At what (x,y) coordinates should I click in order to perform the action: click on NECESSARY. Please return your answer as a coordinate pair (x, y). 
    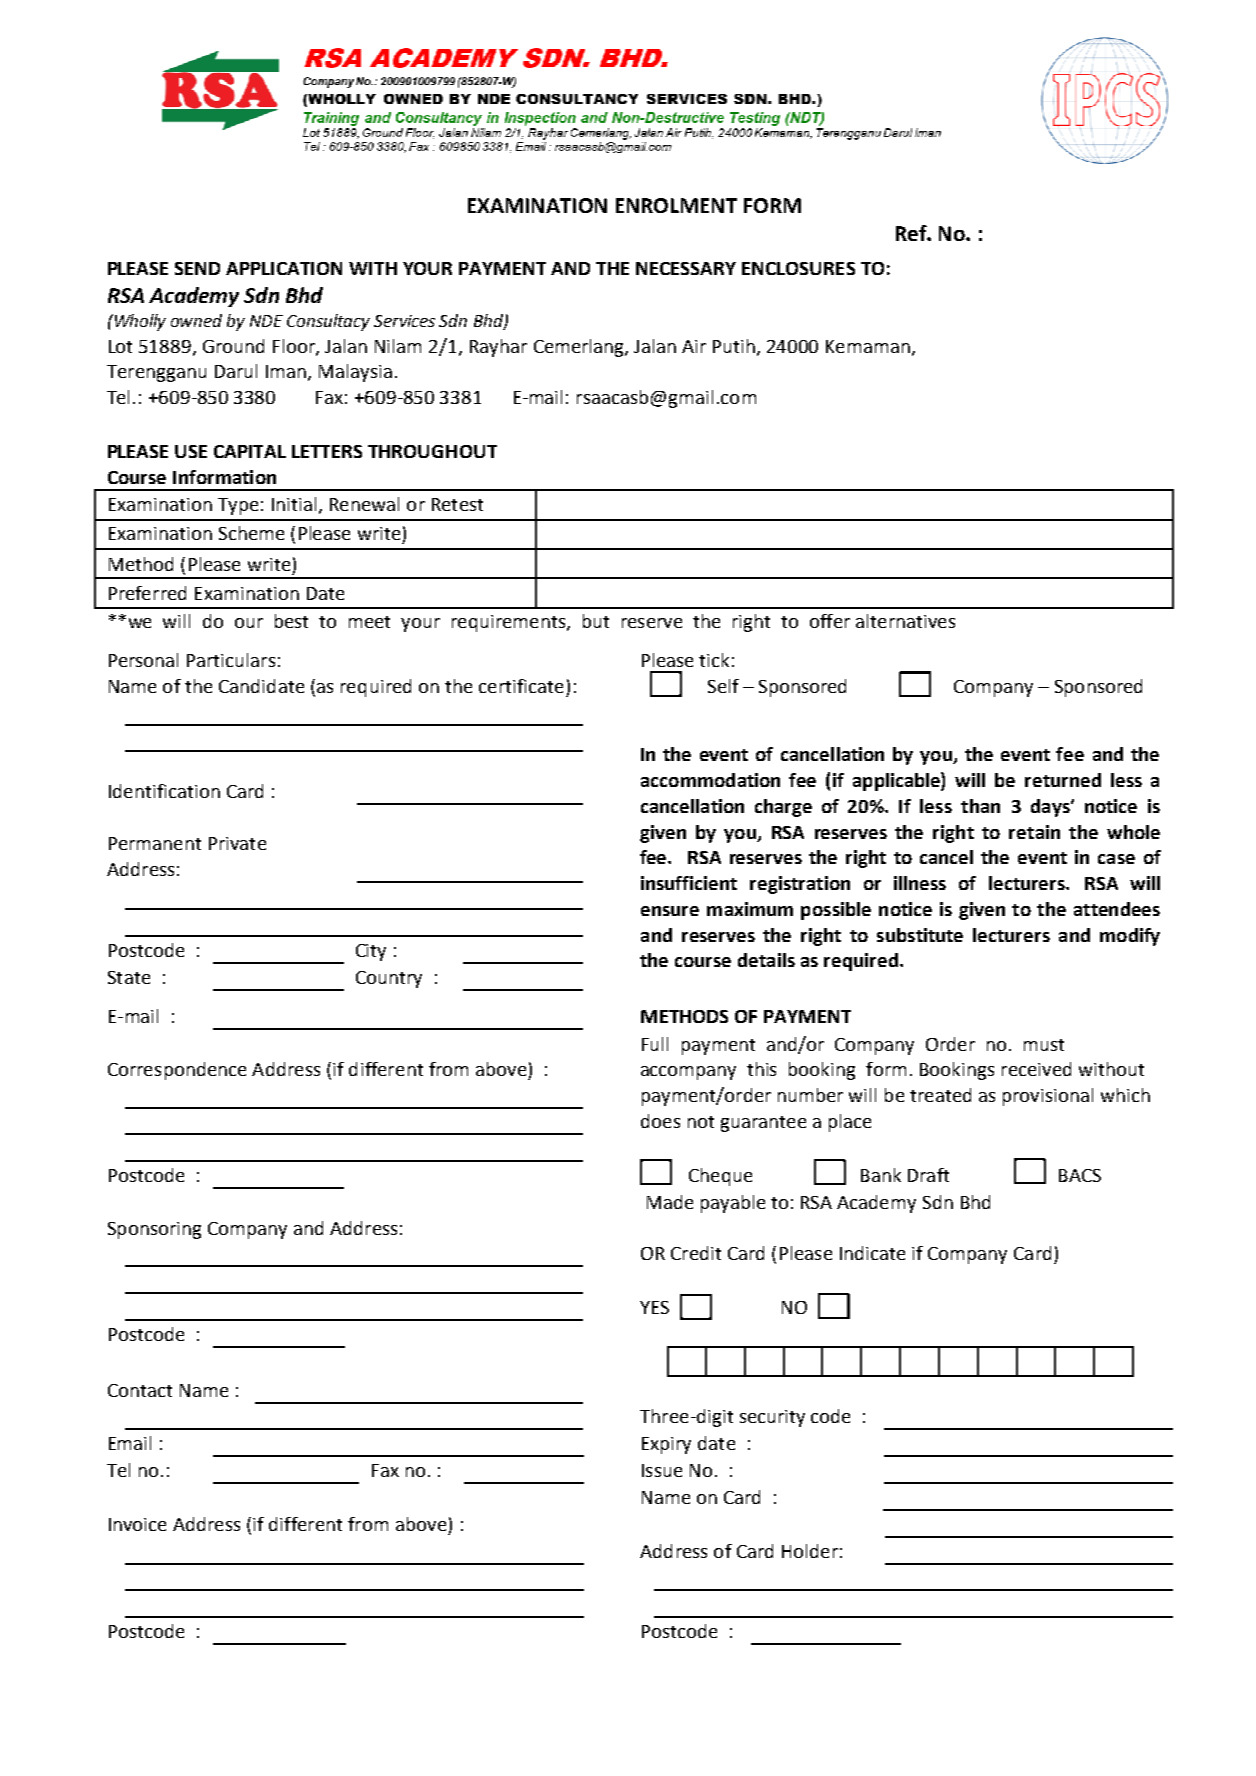
    Looking at the image, I should click on (686, 268).
